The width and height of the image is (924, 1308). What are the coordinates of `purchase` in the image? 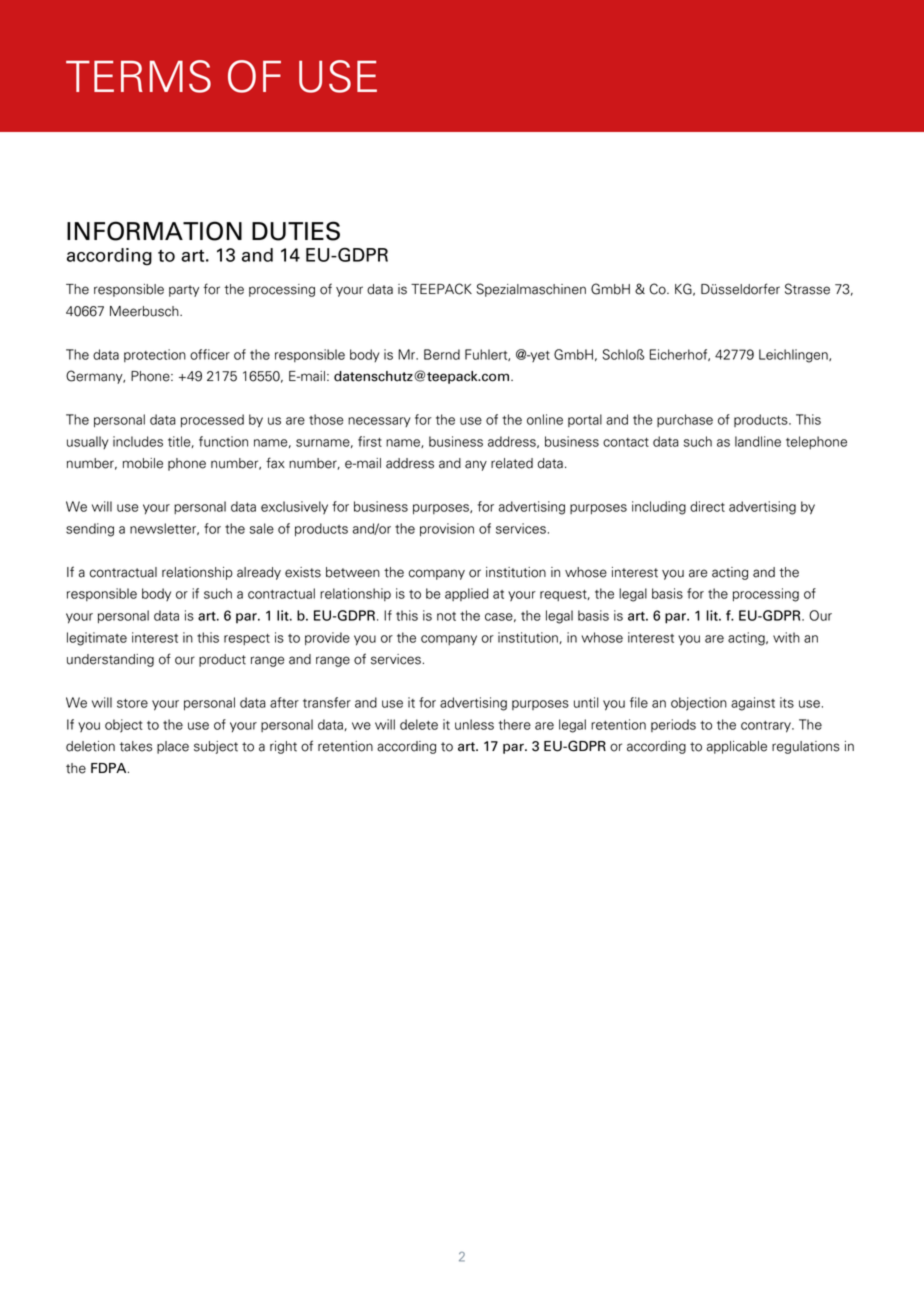 It's located at (685, 420).
